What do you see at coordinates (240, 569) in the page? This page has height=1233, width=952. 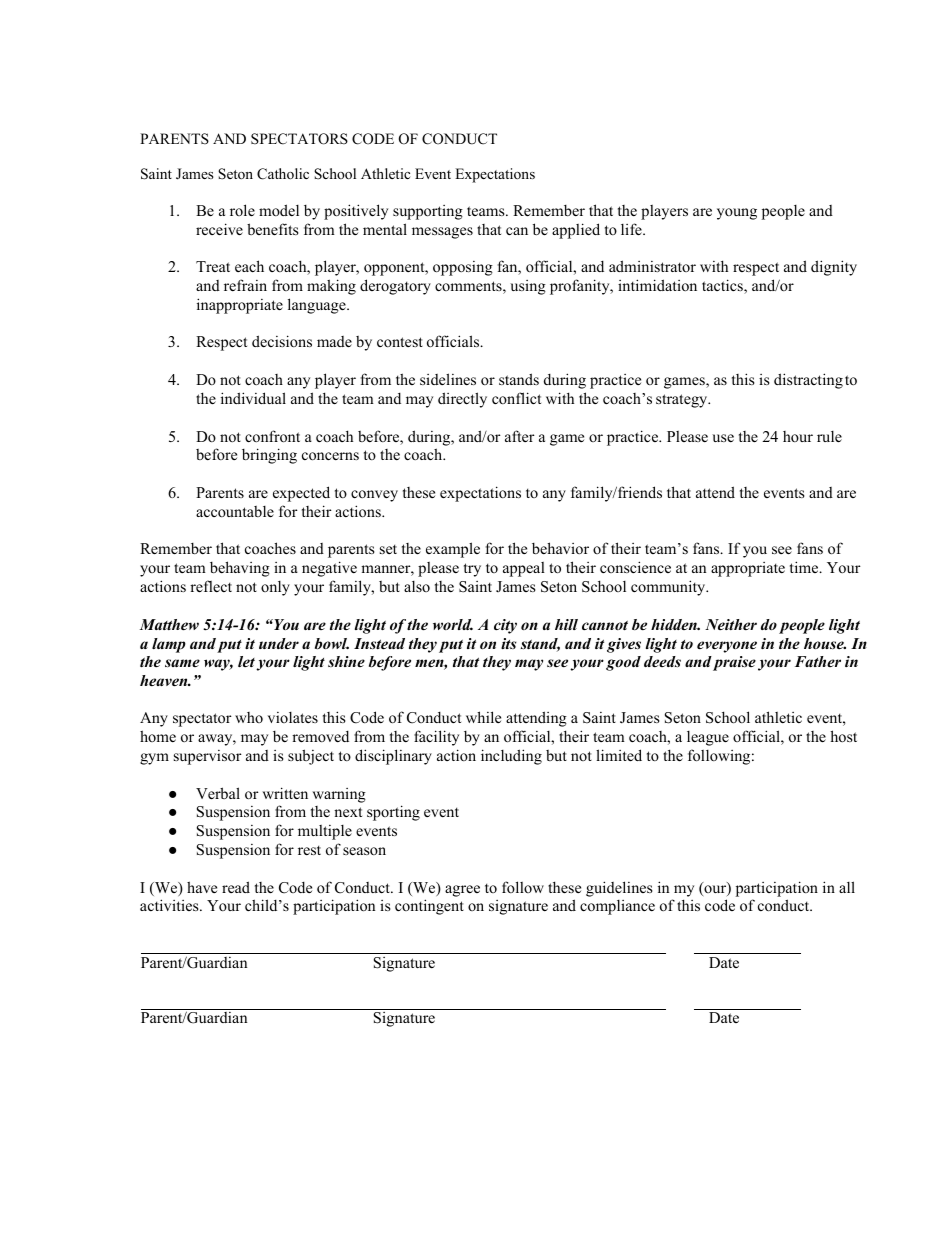 I see `behaving` at bounding box center [240, 569].
